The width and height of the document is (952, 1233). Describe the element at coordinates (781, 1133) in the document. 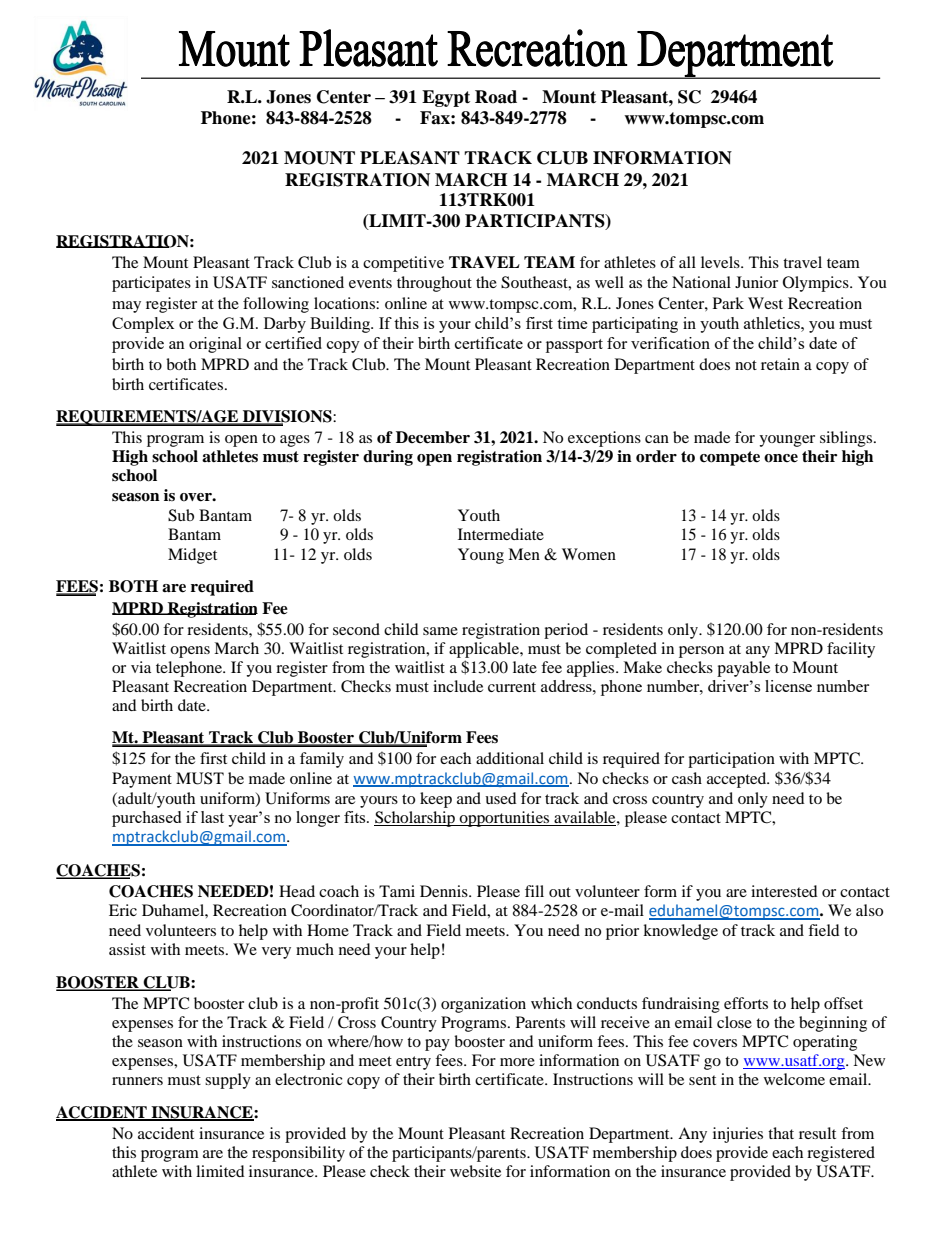

I see `that` at that location.
